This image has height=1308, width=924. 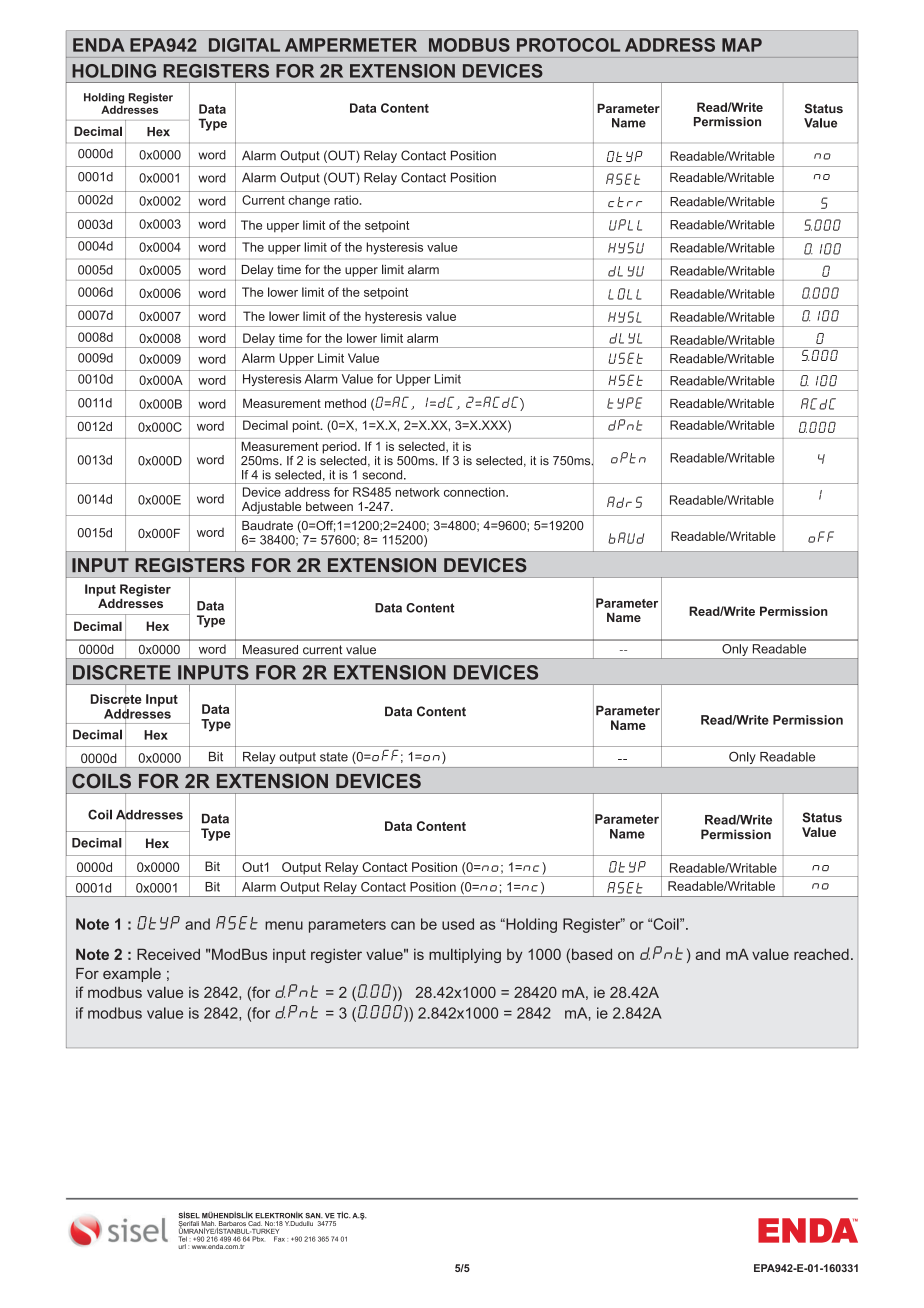 What do you see at coordinates (592, 954) in the image?
I see `based` at bounding box center [592, 954].
